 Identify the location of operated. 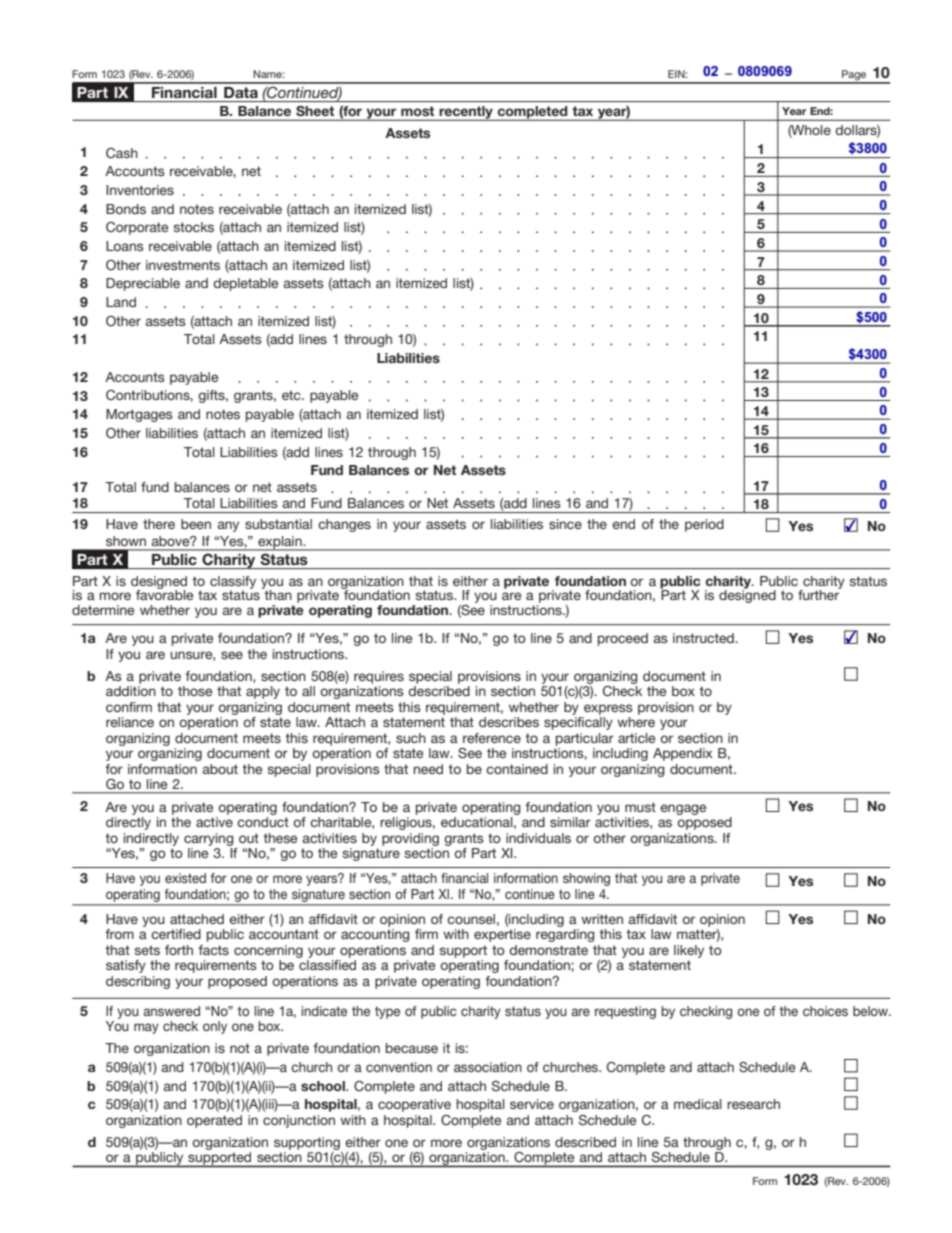
(214, 1121).
